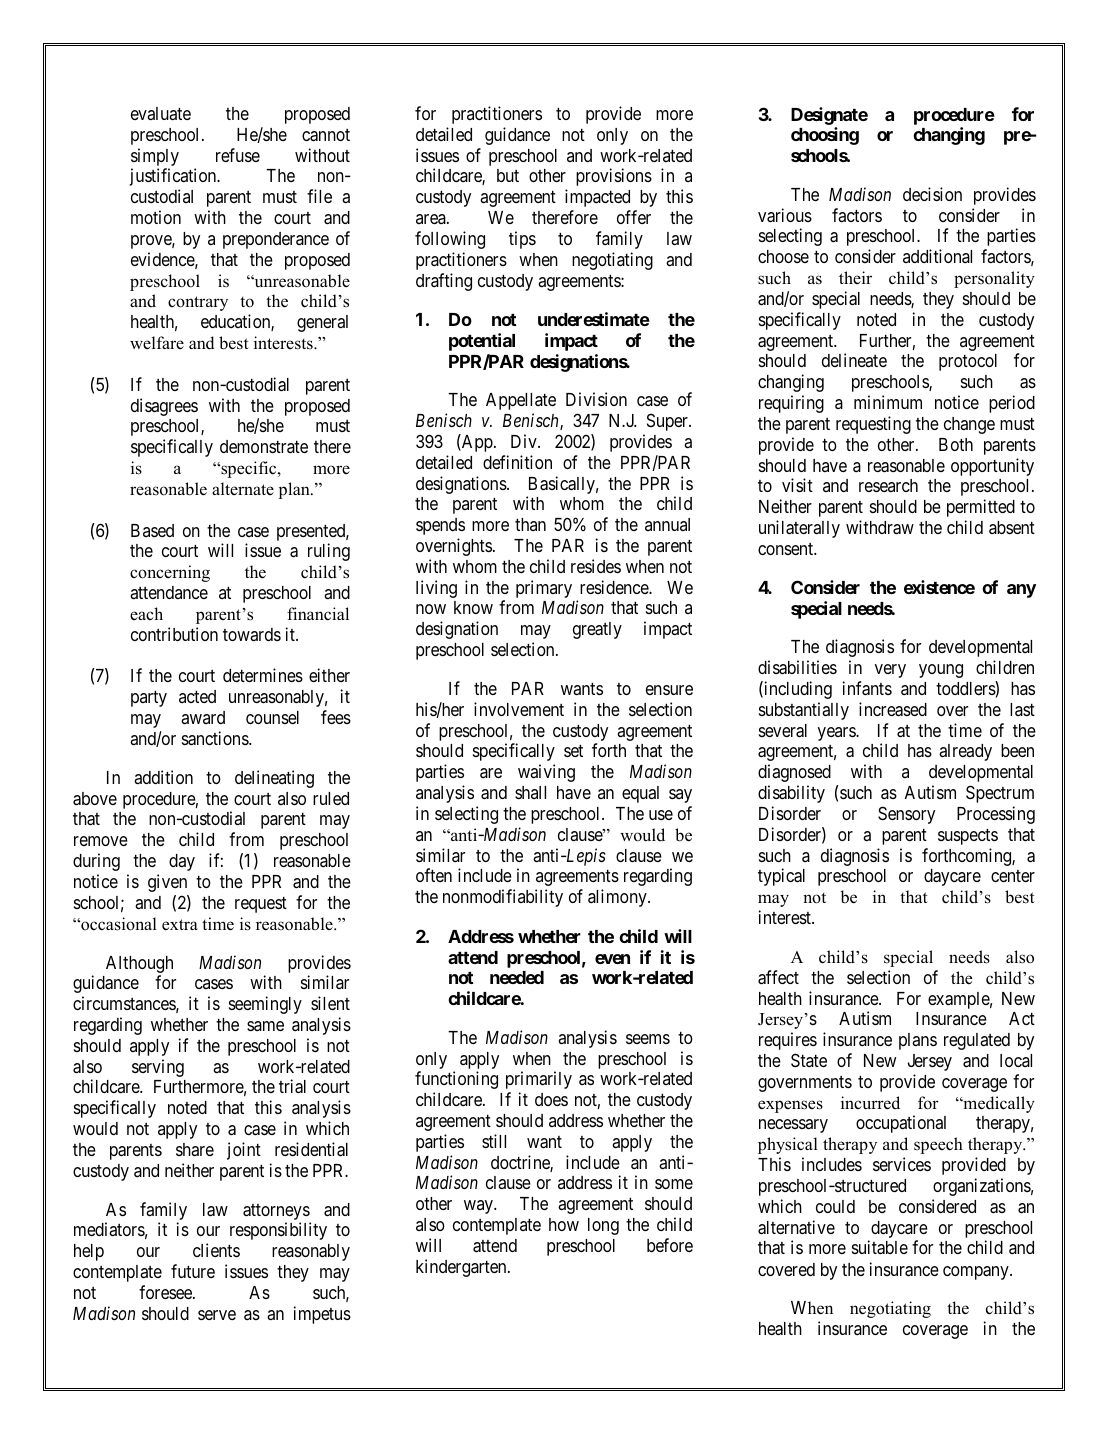 The image size is (1108, 1434). Describe the element at coordinates (193, 1271) in the screenshot. I see `future` at that location.
